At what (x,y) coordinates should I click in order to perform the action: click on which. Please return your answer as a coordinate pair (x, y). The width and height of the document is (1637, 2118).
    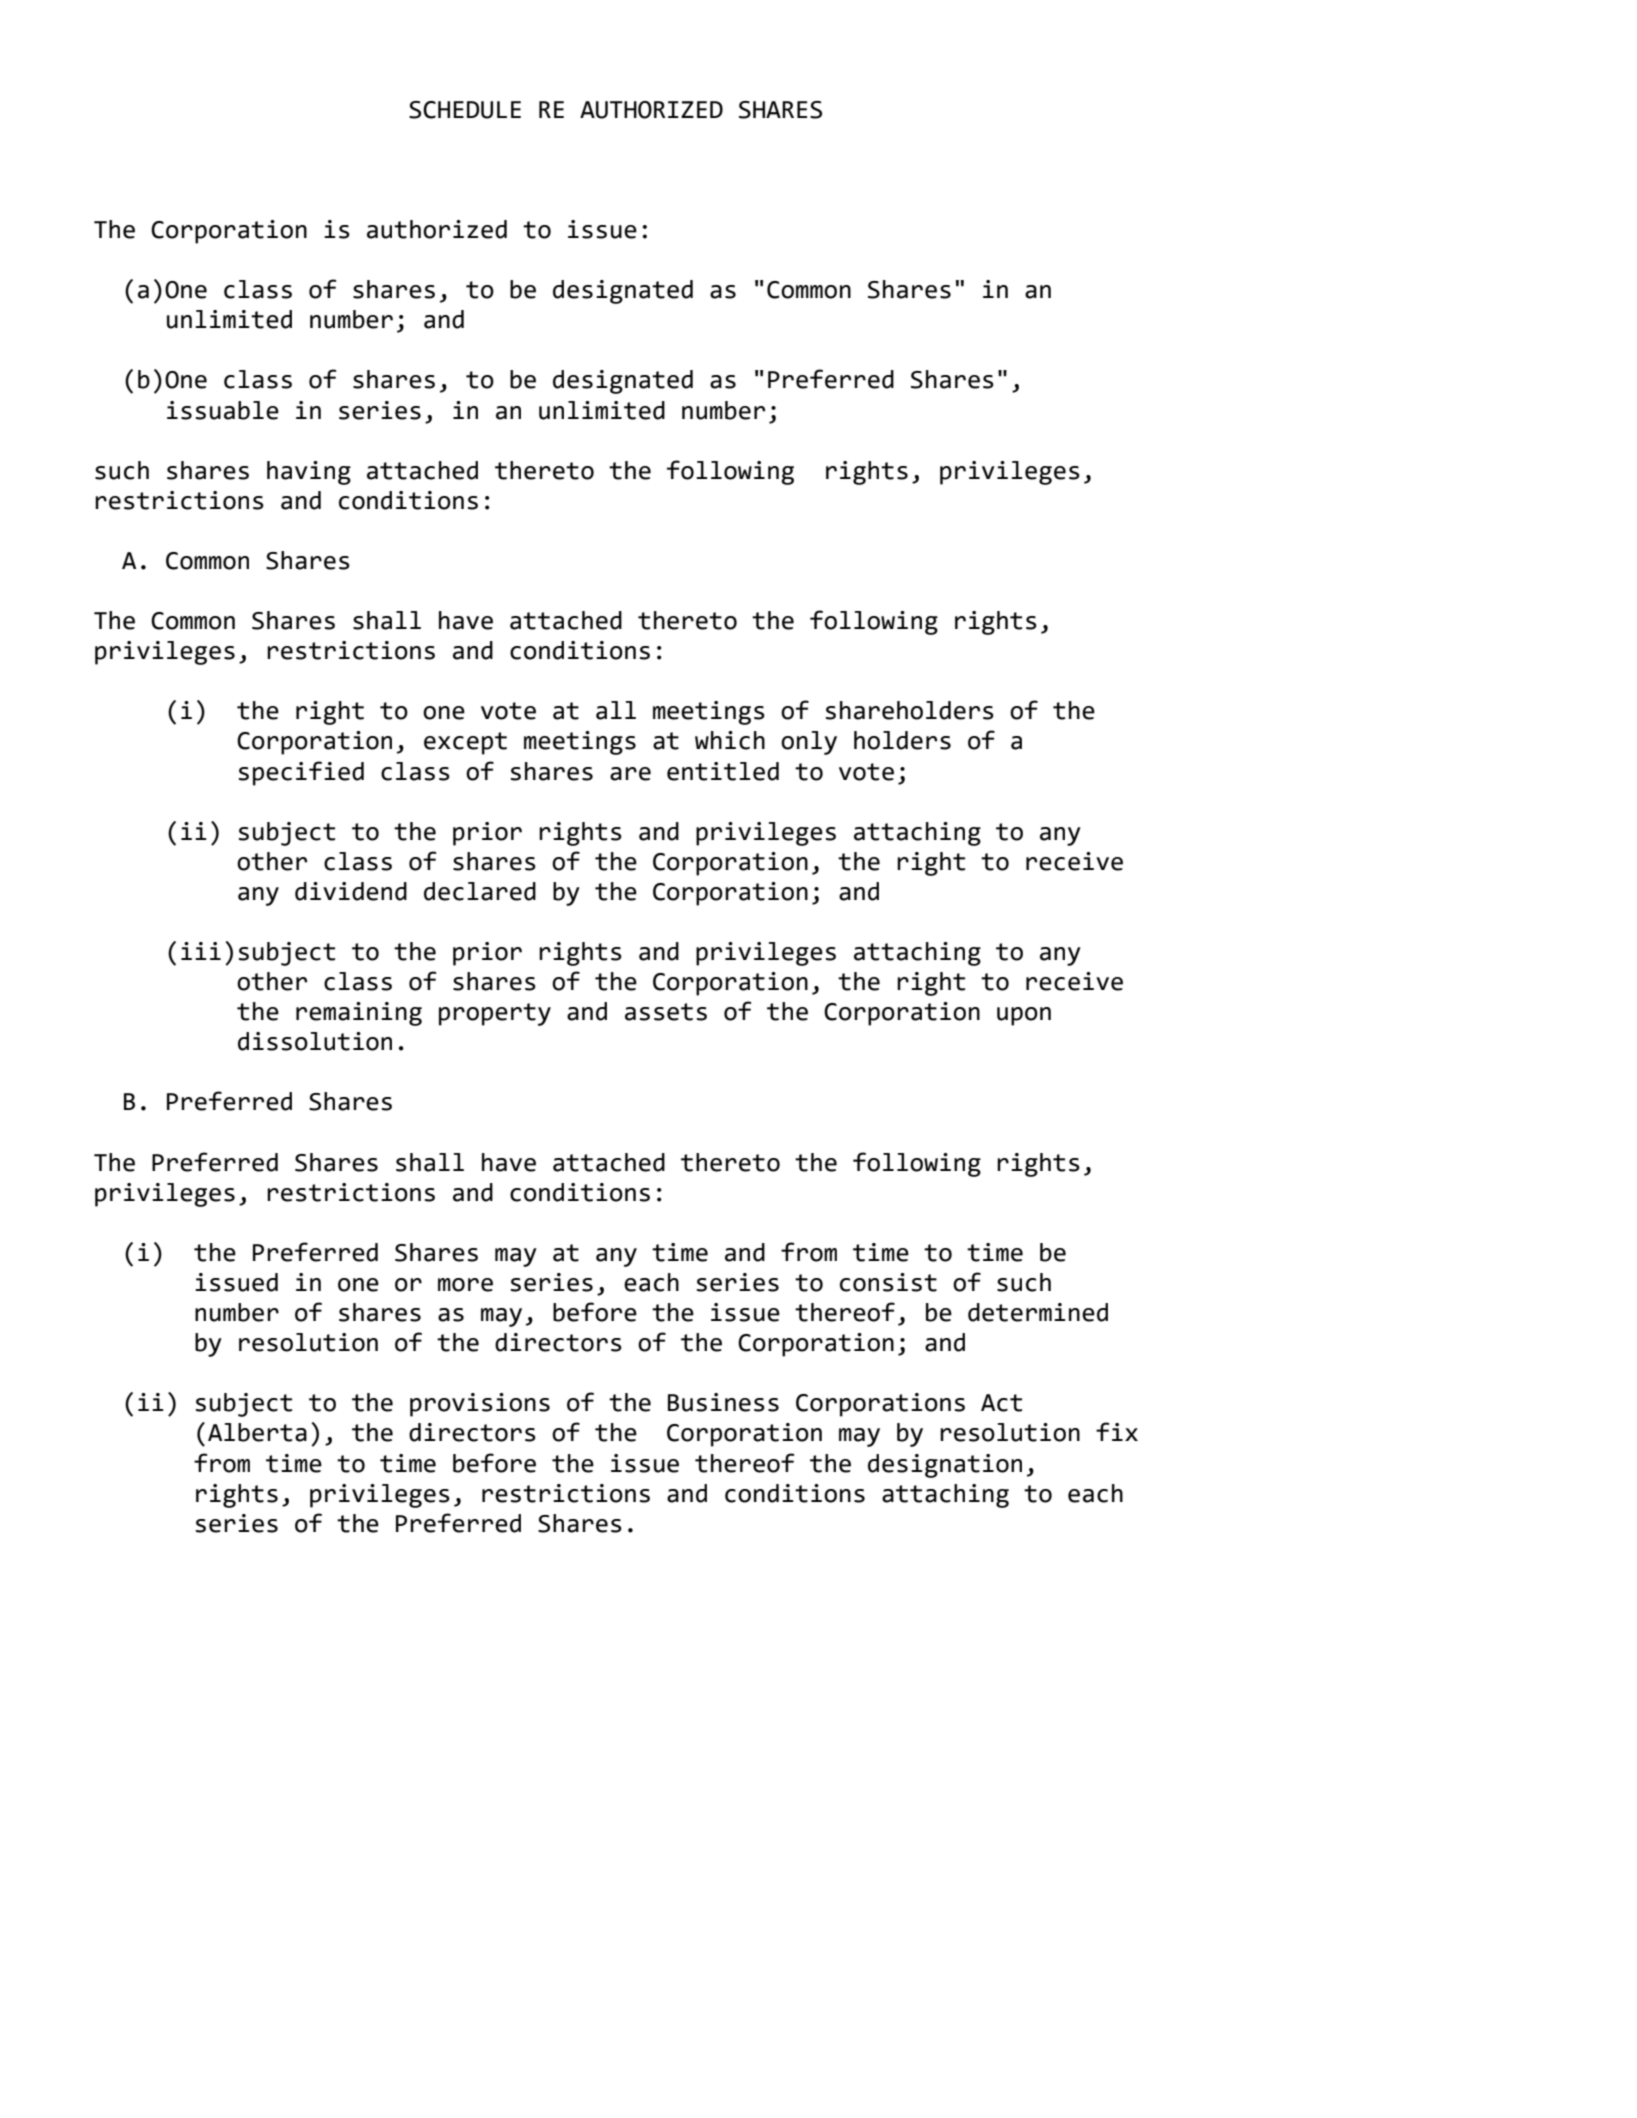
    Looking at the image, I should click on (730, 740).
